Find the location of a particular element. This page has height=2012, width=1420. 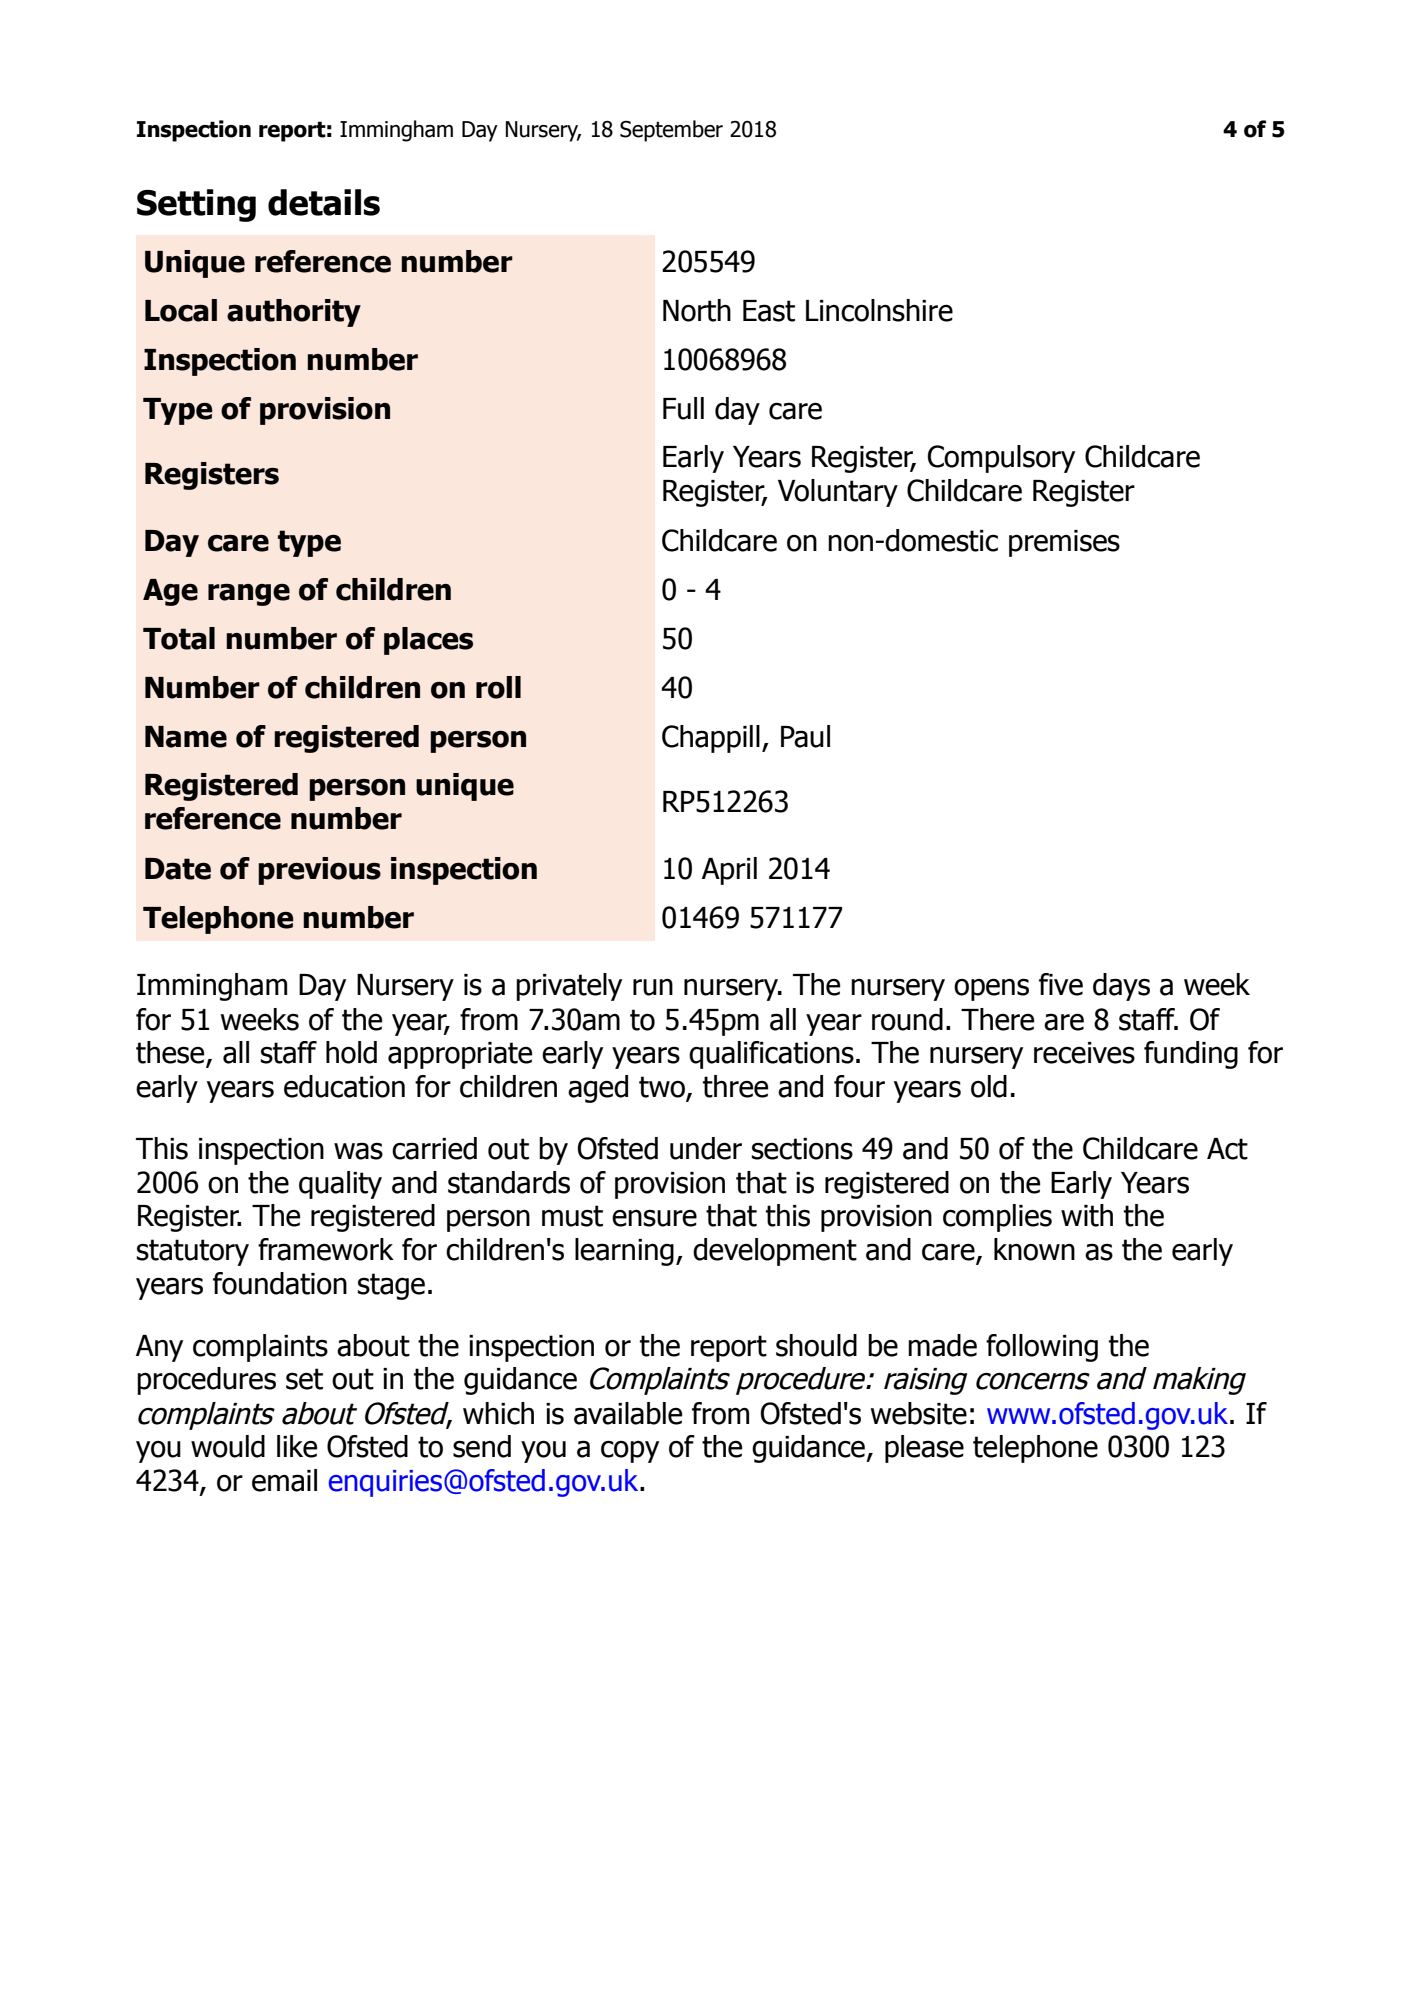

run is located at coordinates (653, 987).
